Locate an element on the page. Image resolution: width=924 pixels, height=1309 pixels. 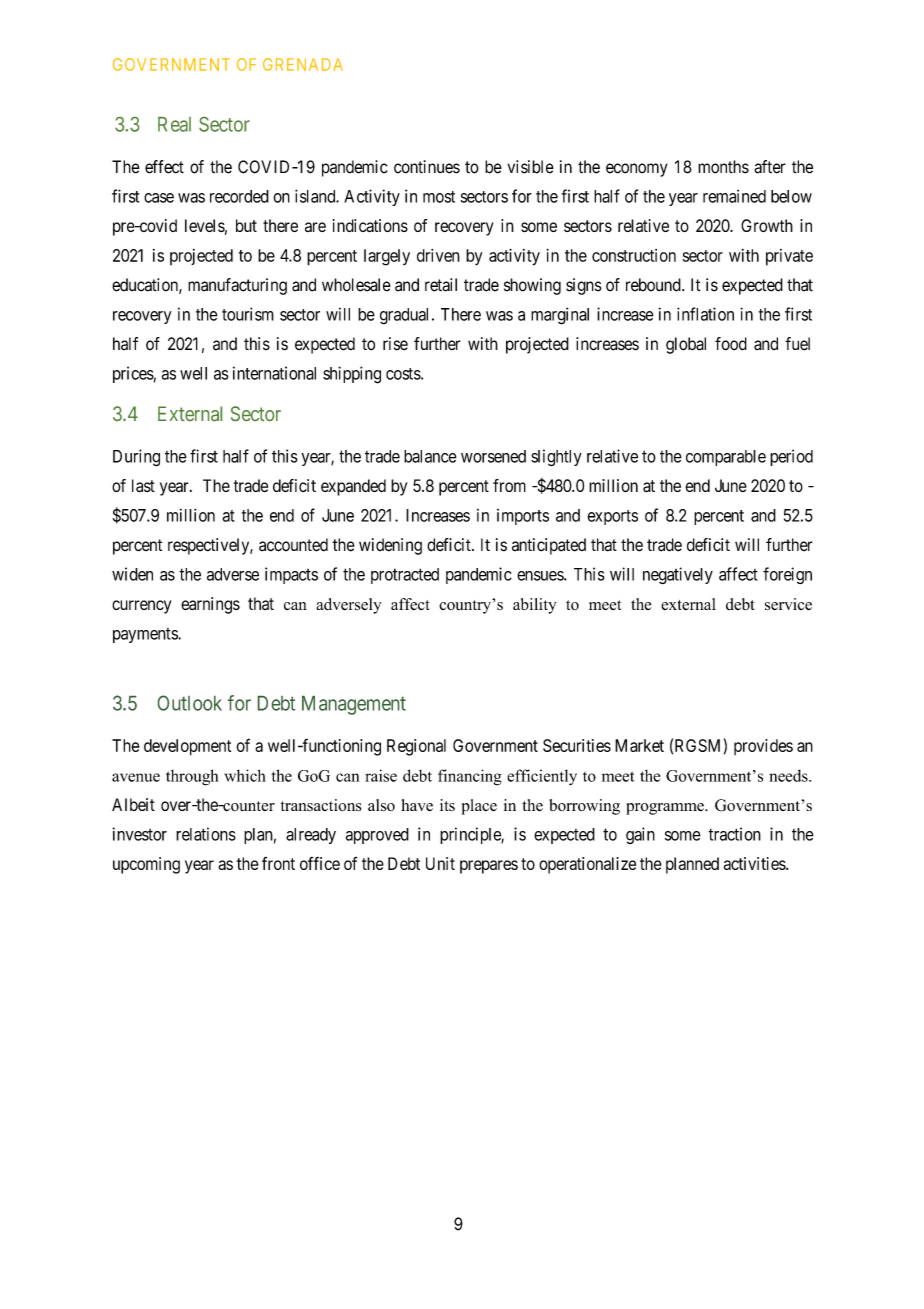
Real is located at coordinates (174, 124).
